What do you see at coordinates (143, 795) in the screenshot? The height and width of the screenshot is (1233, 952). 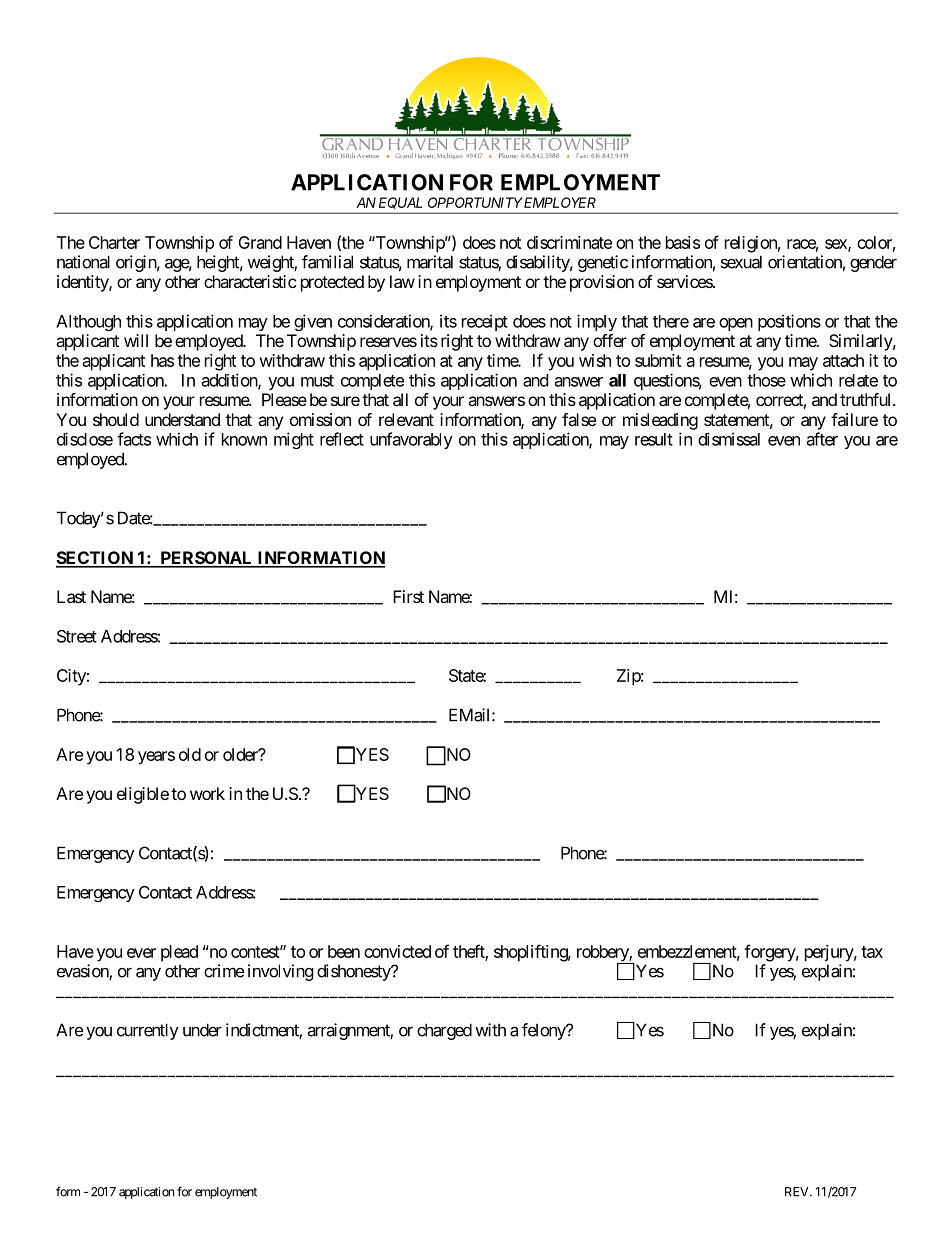 I see `eligible` at bounding box center [143, 795].
